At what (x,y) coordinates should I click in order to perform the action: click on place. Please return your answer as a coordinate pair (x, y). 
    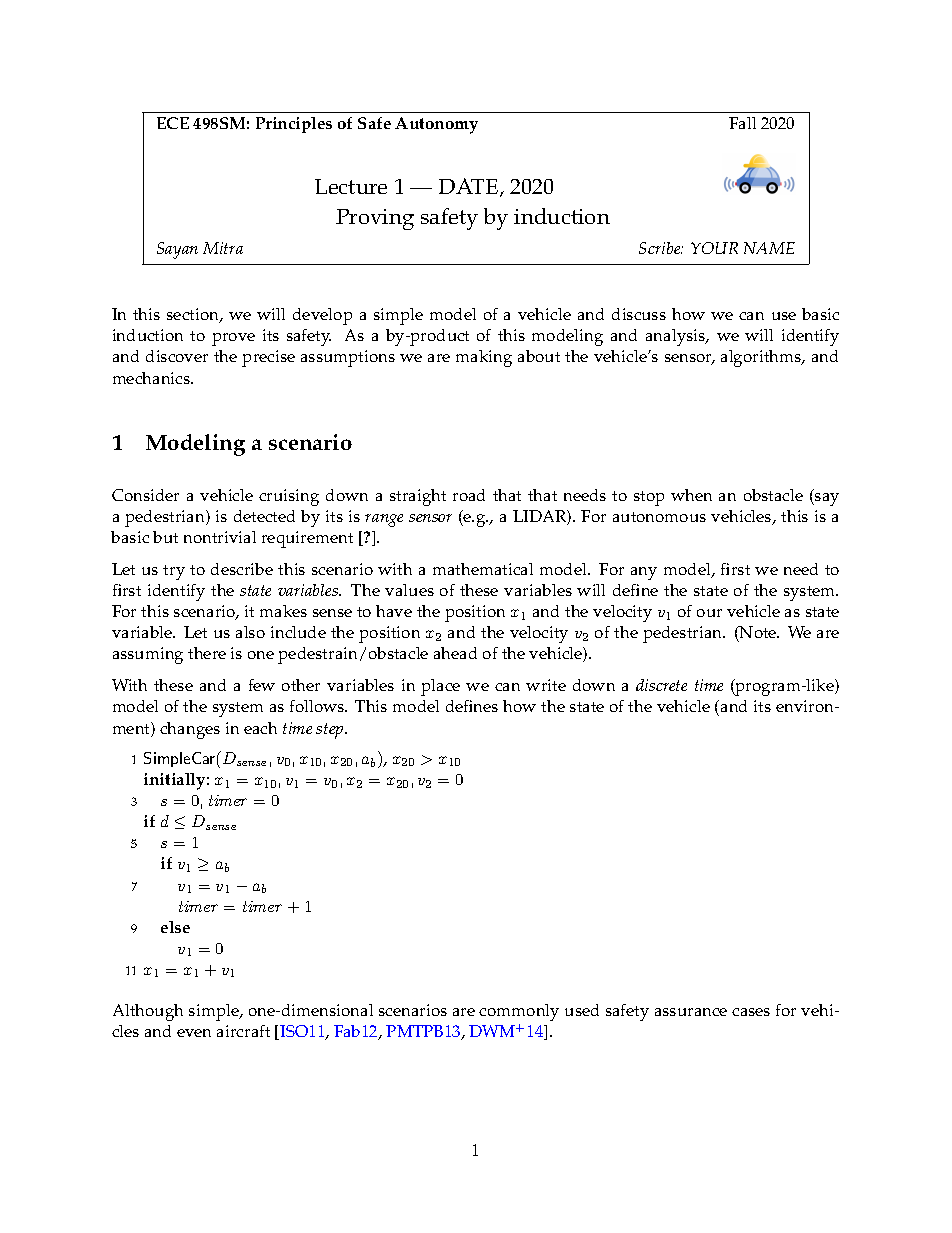
    Looking at the image, I should click on (440, 687).
